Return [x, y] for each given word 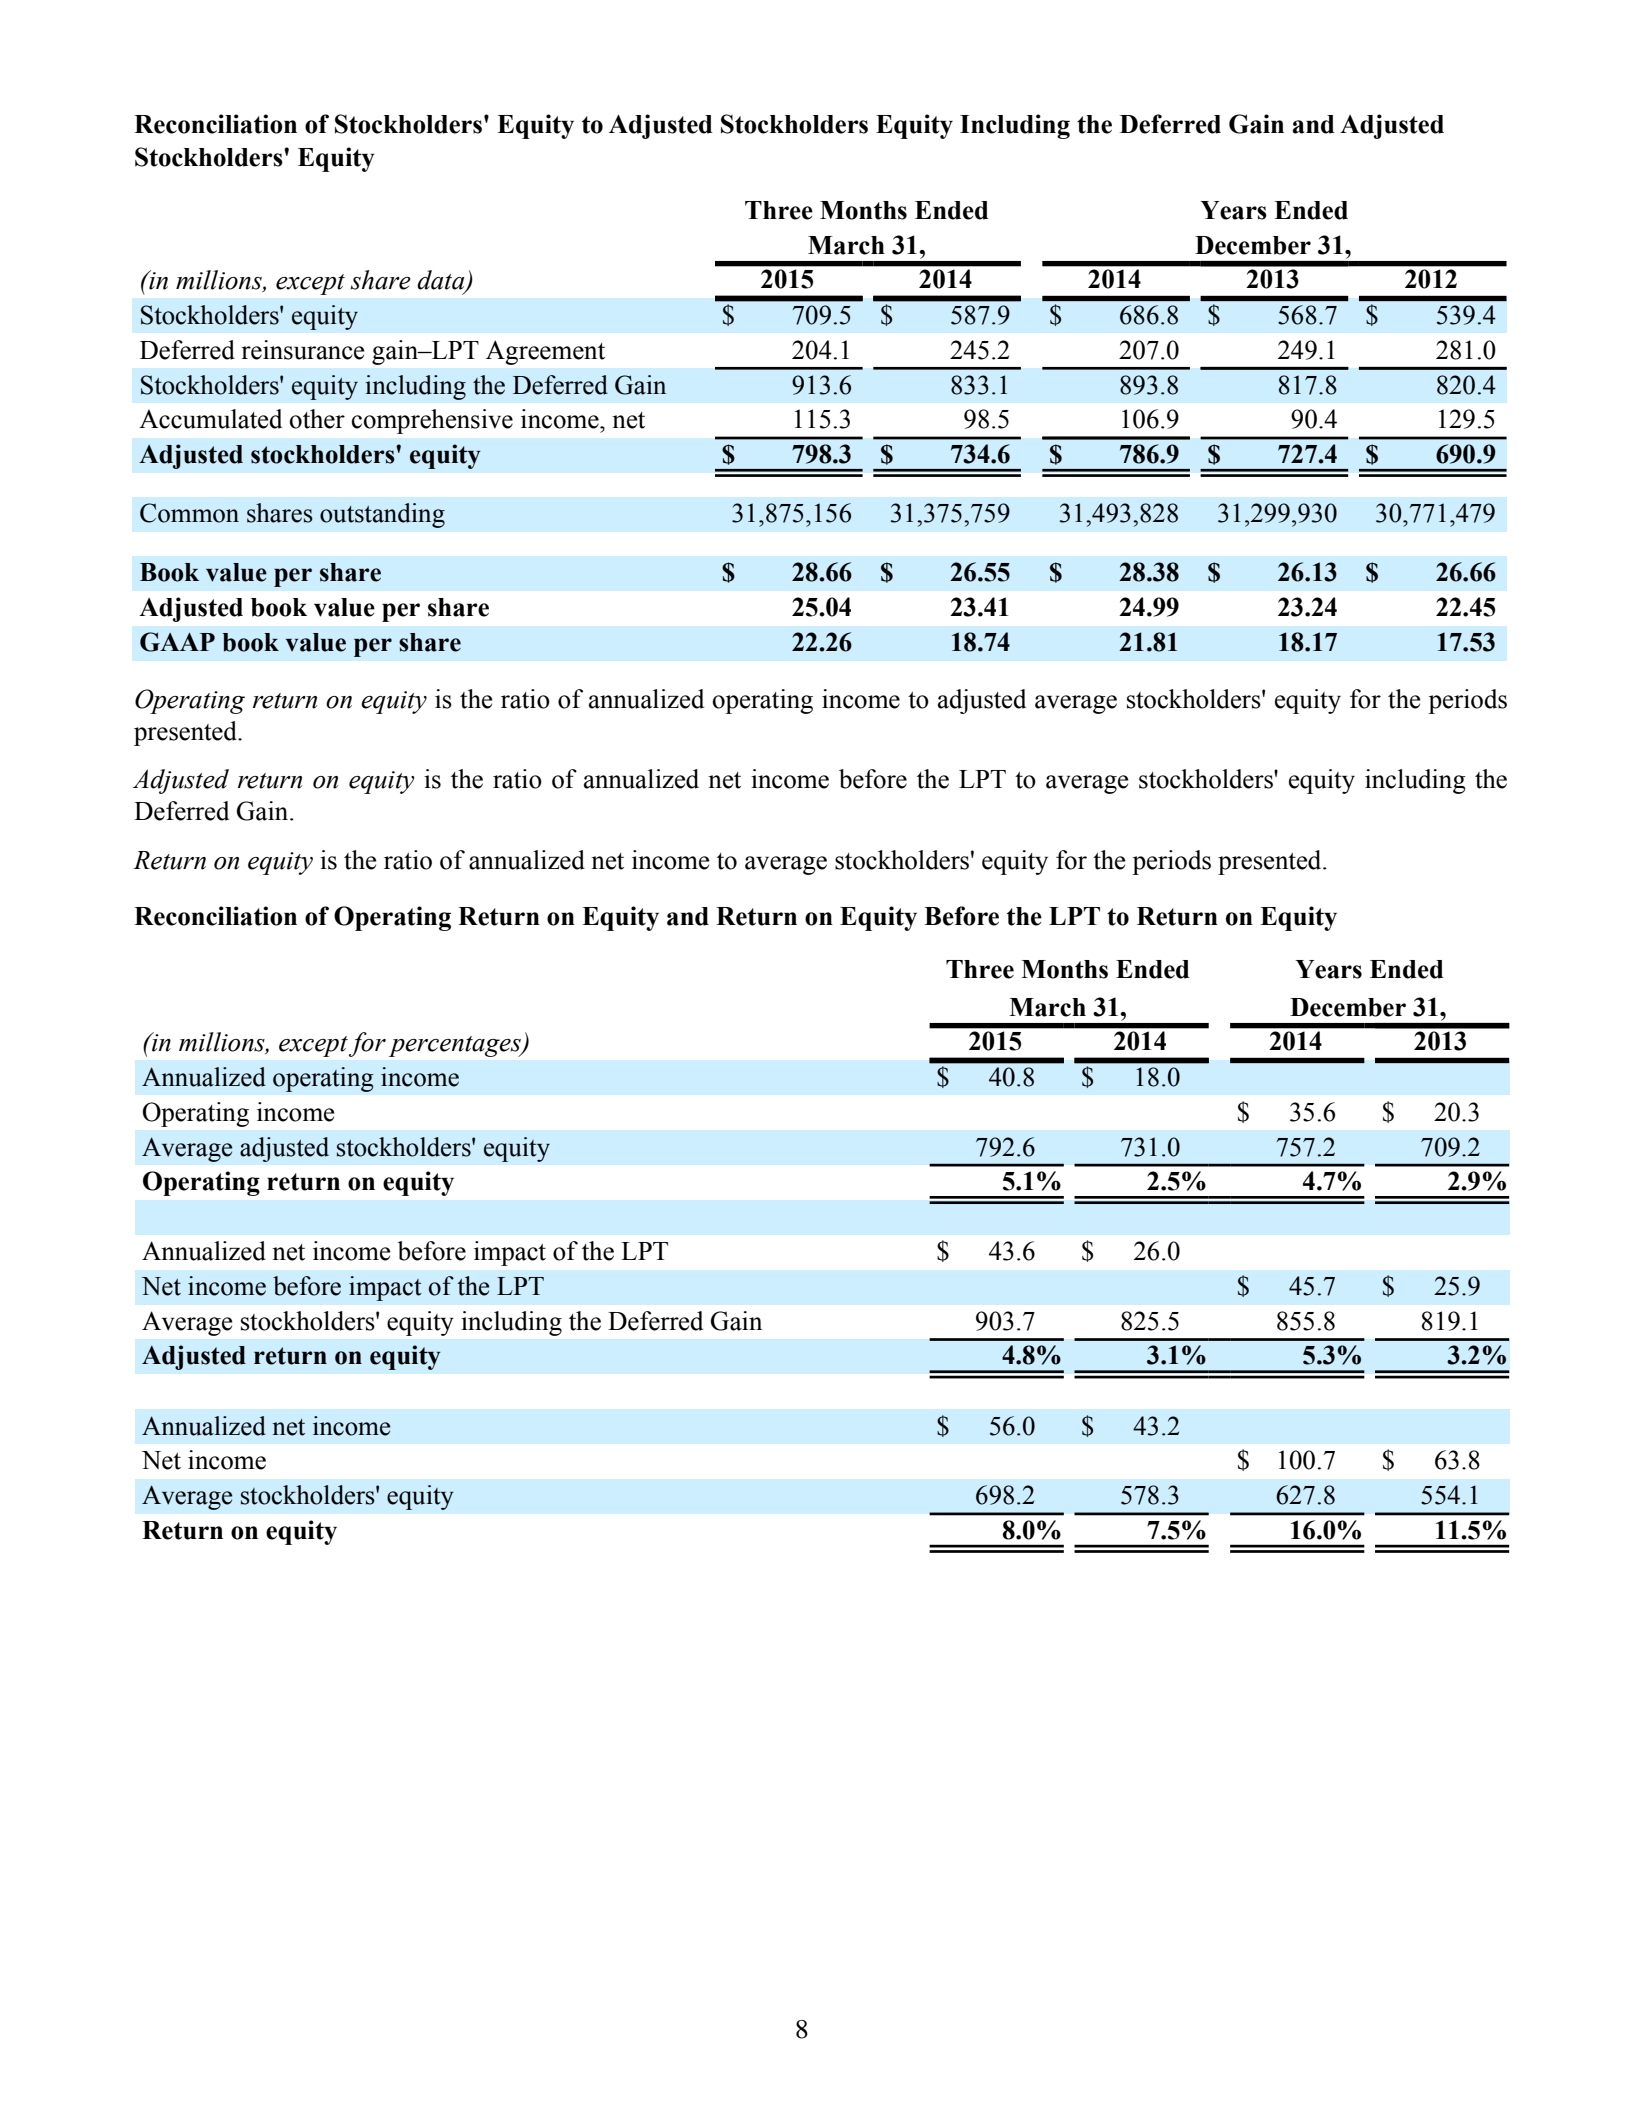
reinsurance [302, 350]
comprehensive [432, 421]
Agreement [545, 352]
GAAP [177, 642]
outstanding [382, 515]
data [442, 281]
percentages [456, 1046]
